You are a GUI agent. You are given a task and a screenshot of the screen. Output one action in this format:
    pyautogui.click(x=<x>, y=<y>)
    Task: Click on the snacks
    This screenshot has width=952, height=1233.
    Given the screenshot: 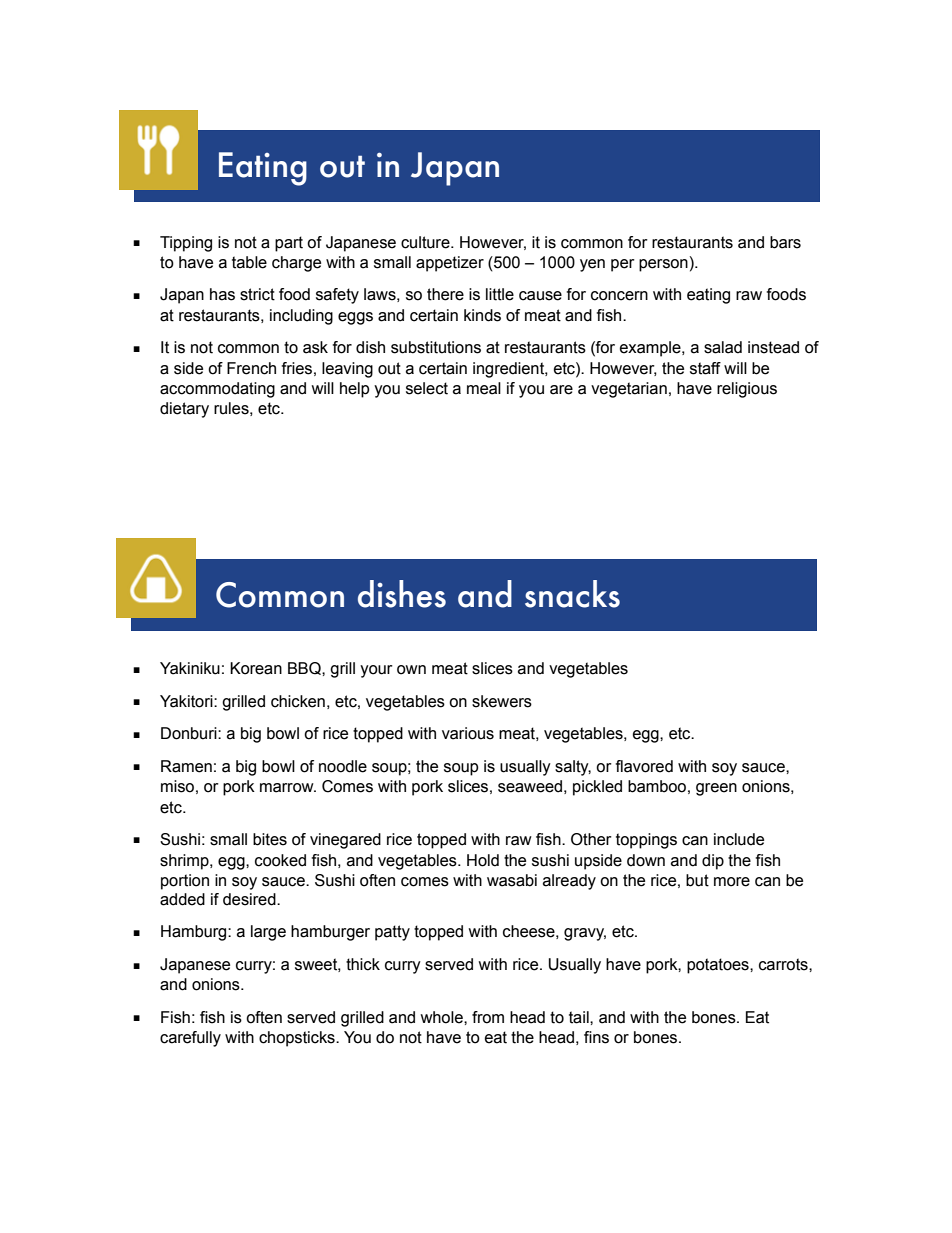 What is the action you would take?
    pyautogui.click(x=572, y=594)
